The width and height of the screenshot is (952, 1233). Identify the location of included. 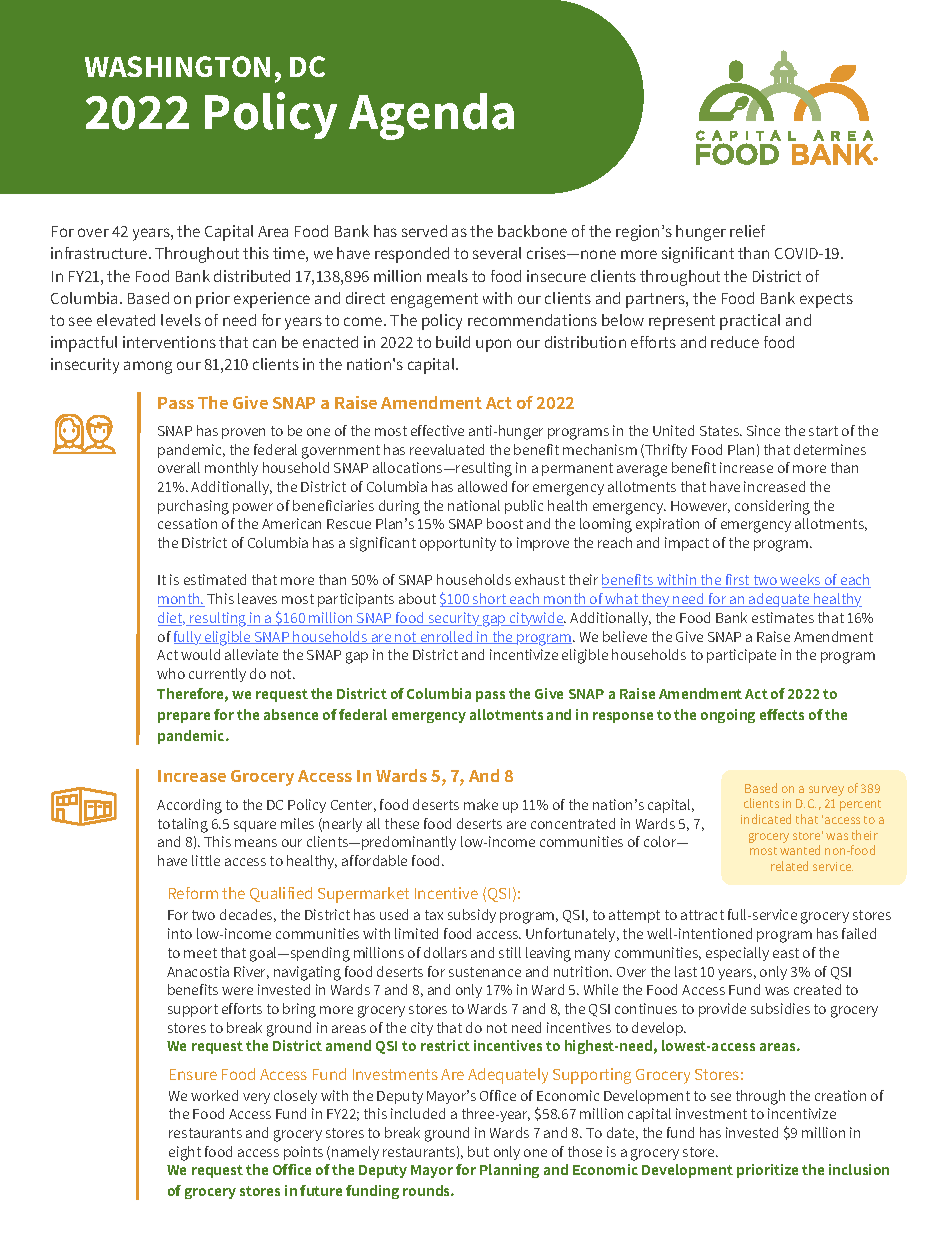
(418, 1113).
